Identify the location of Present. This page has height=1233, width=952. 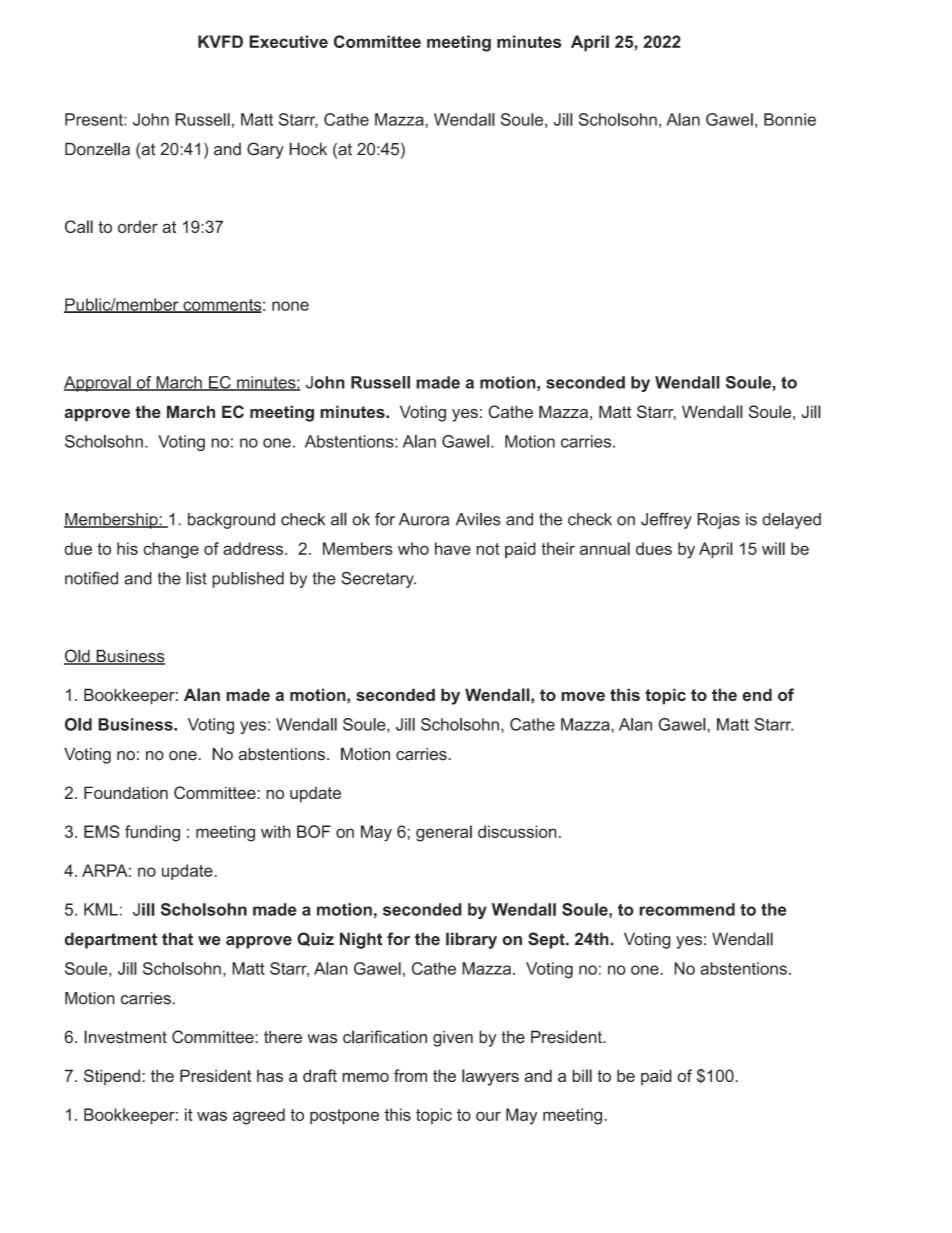
(95, 119).
